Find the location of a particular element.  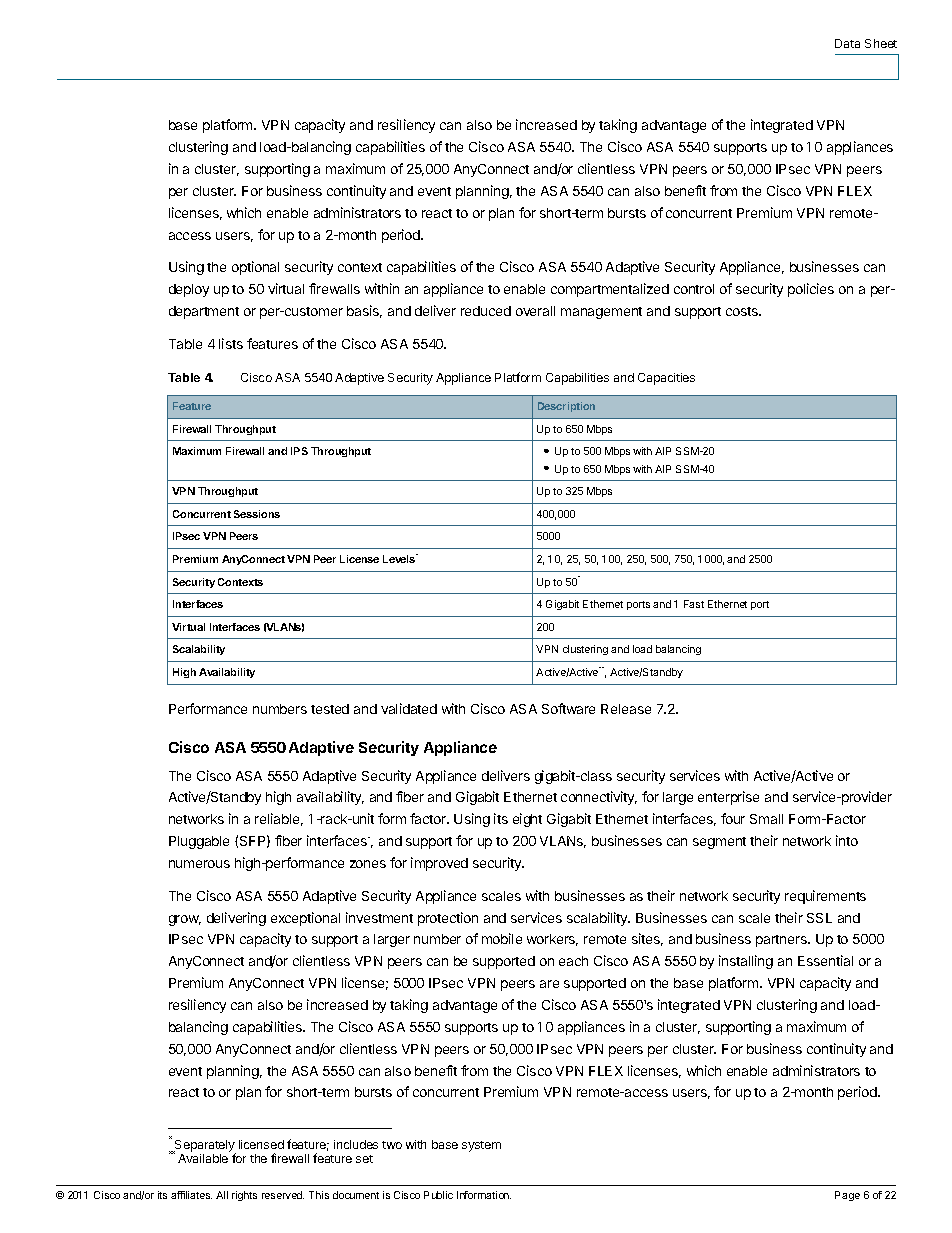

Software is located at coordinates (568, 708).
